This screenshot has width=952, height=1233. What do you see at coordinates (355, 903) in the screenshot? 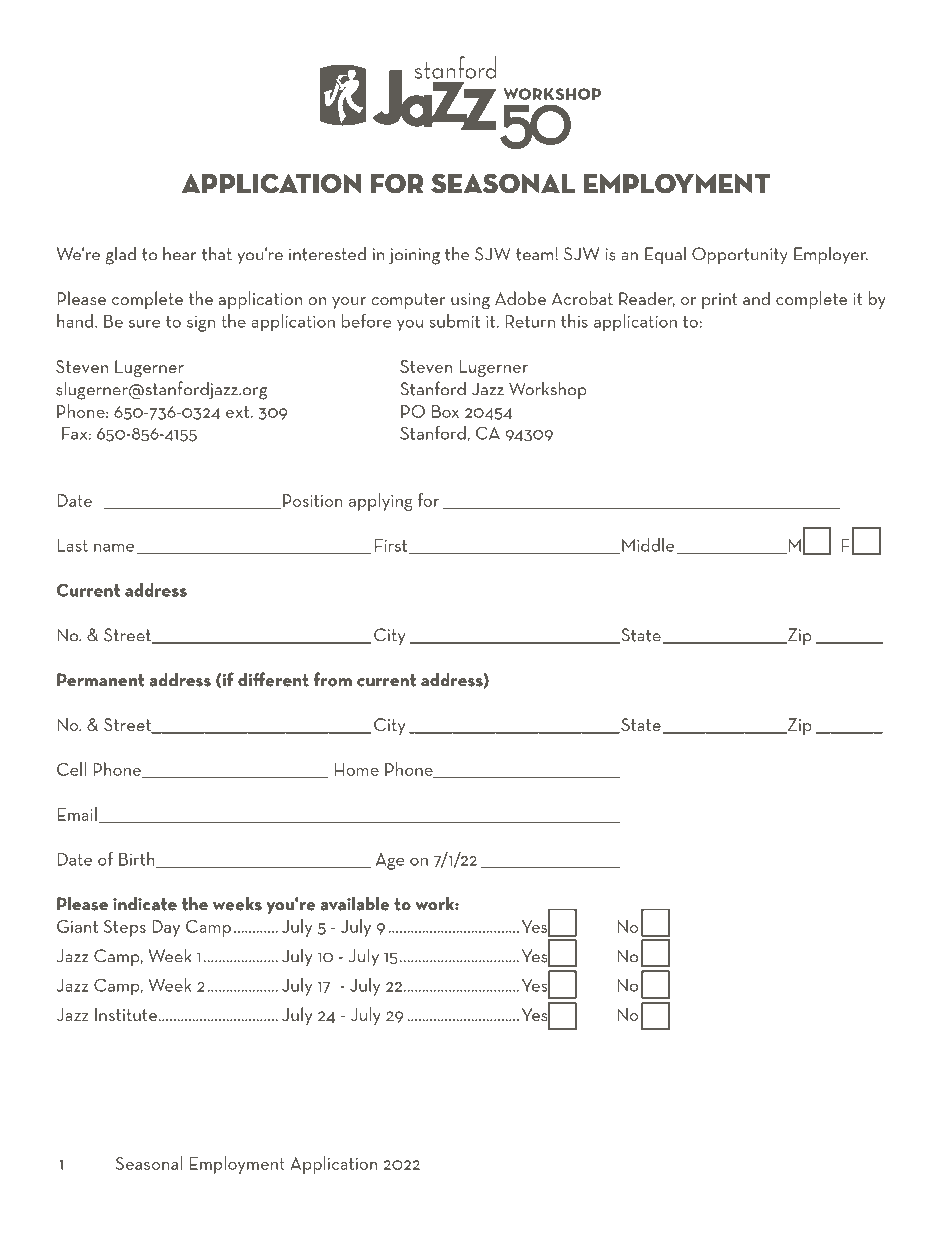
I see `available` at bounding box center [355, 903].
